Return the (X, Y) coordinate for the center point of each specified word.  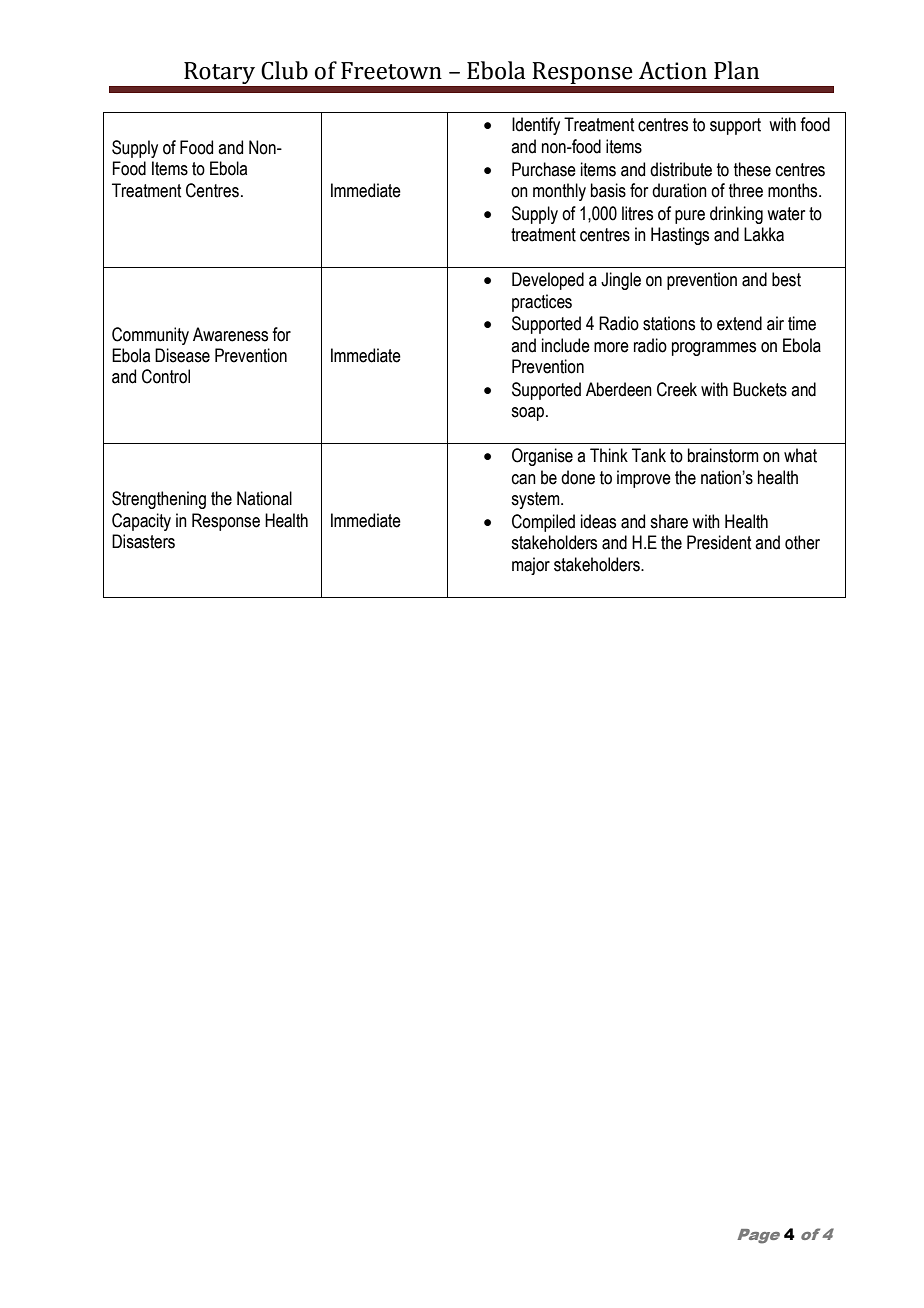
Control (166, 376)
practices (542, 303)
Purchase (544, 169)
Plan (736, 70)
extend (739, 323)
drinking (736, 215)
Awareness (230, 334)
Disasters (143, 541)
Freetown (391, 71)
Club (284, 70)
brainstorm (723, 455)
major (531, 566)
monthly (559, 192)
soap (529, 414)
